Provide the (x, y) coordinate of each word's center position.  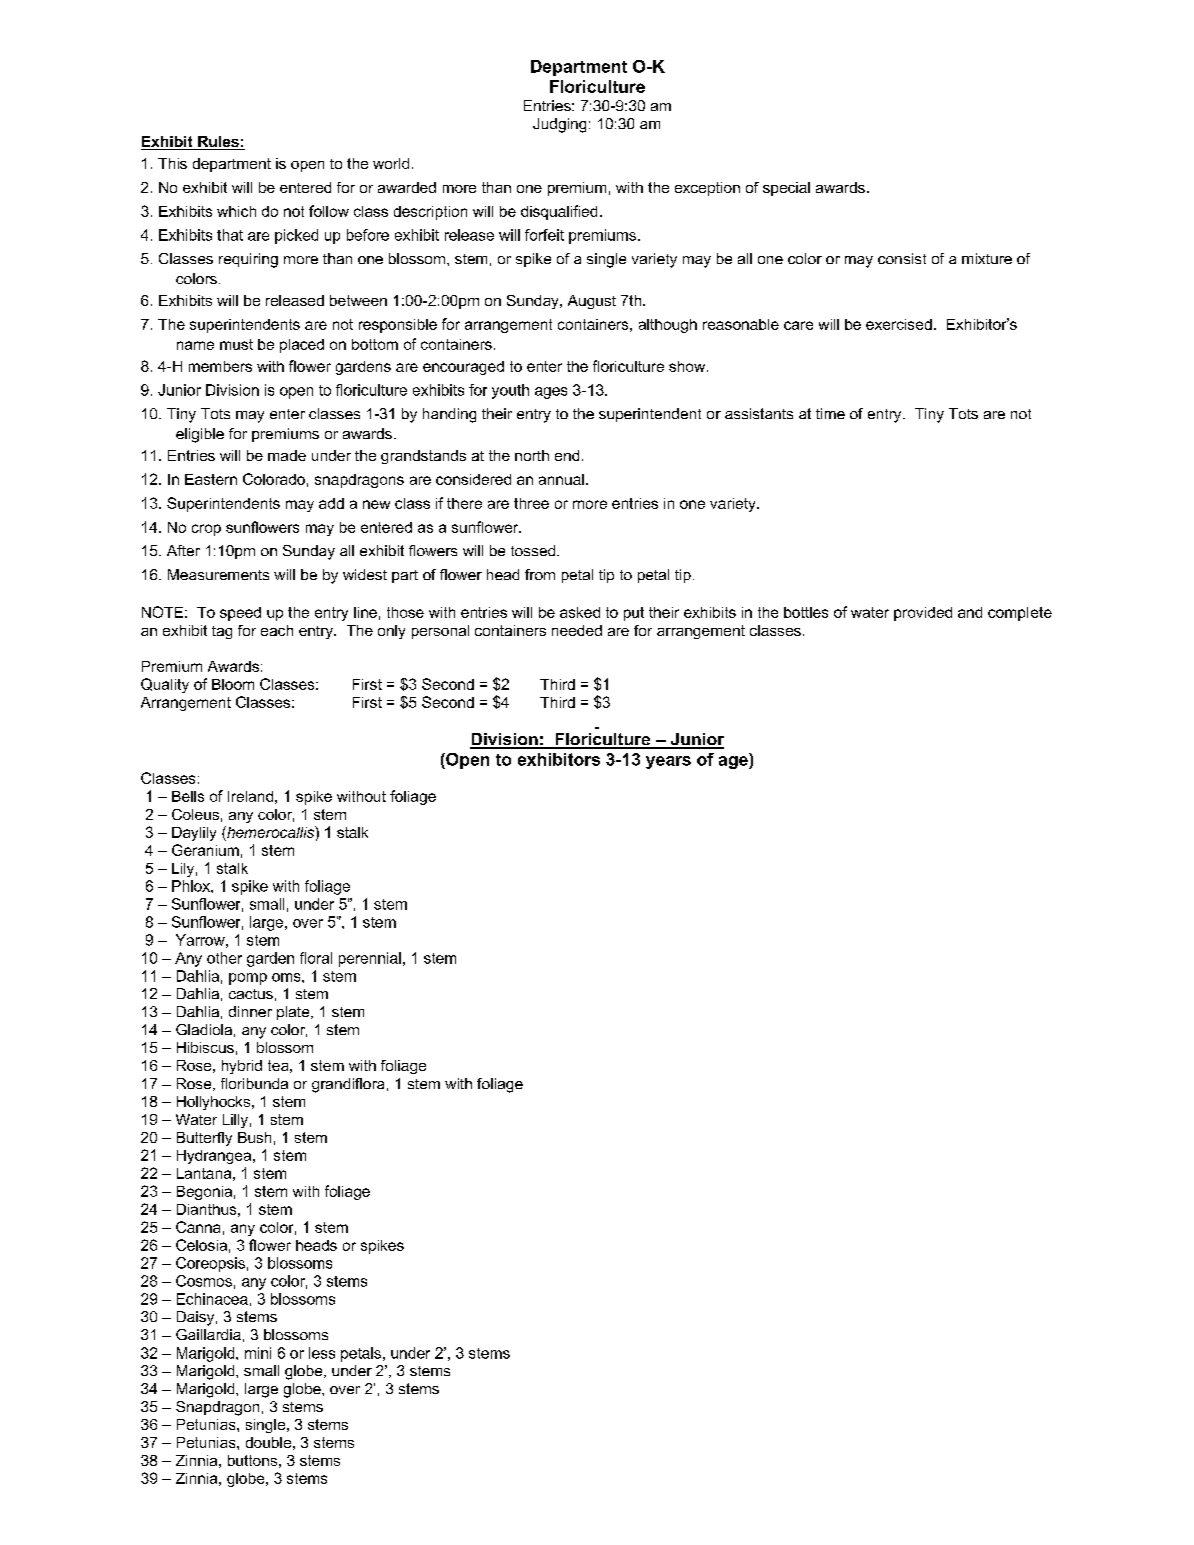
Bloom (233, 684)
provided (923, 614)
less (322, 1353)
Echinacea (212, 1299)
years (668, 762)
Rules (218, 143)
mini (258, 1353)
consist (902, 258)
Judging (559, 125)
